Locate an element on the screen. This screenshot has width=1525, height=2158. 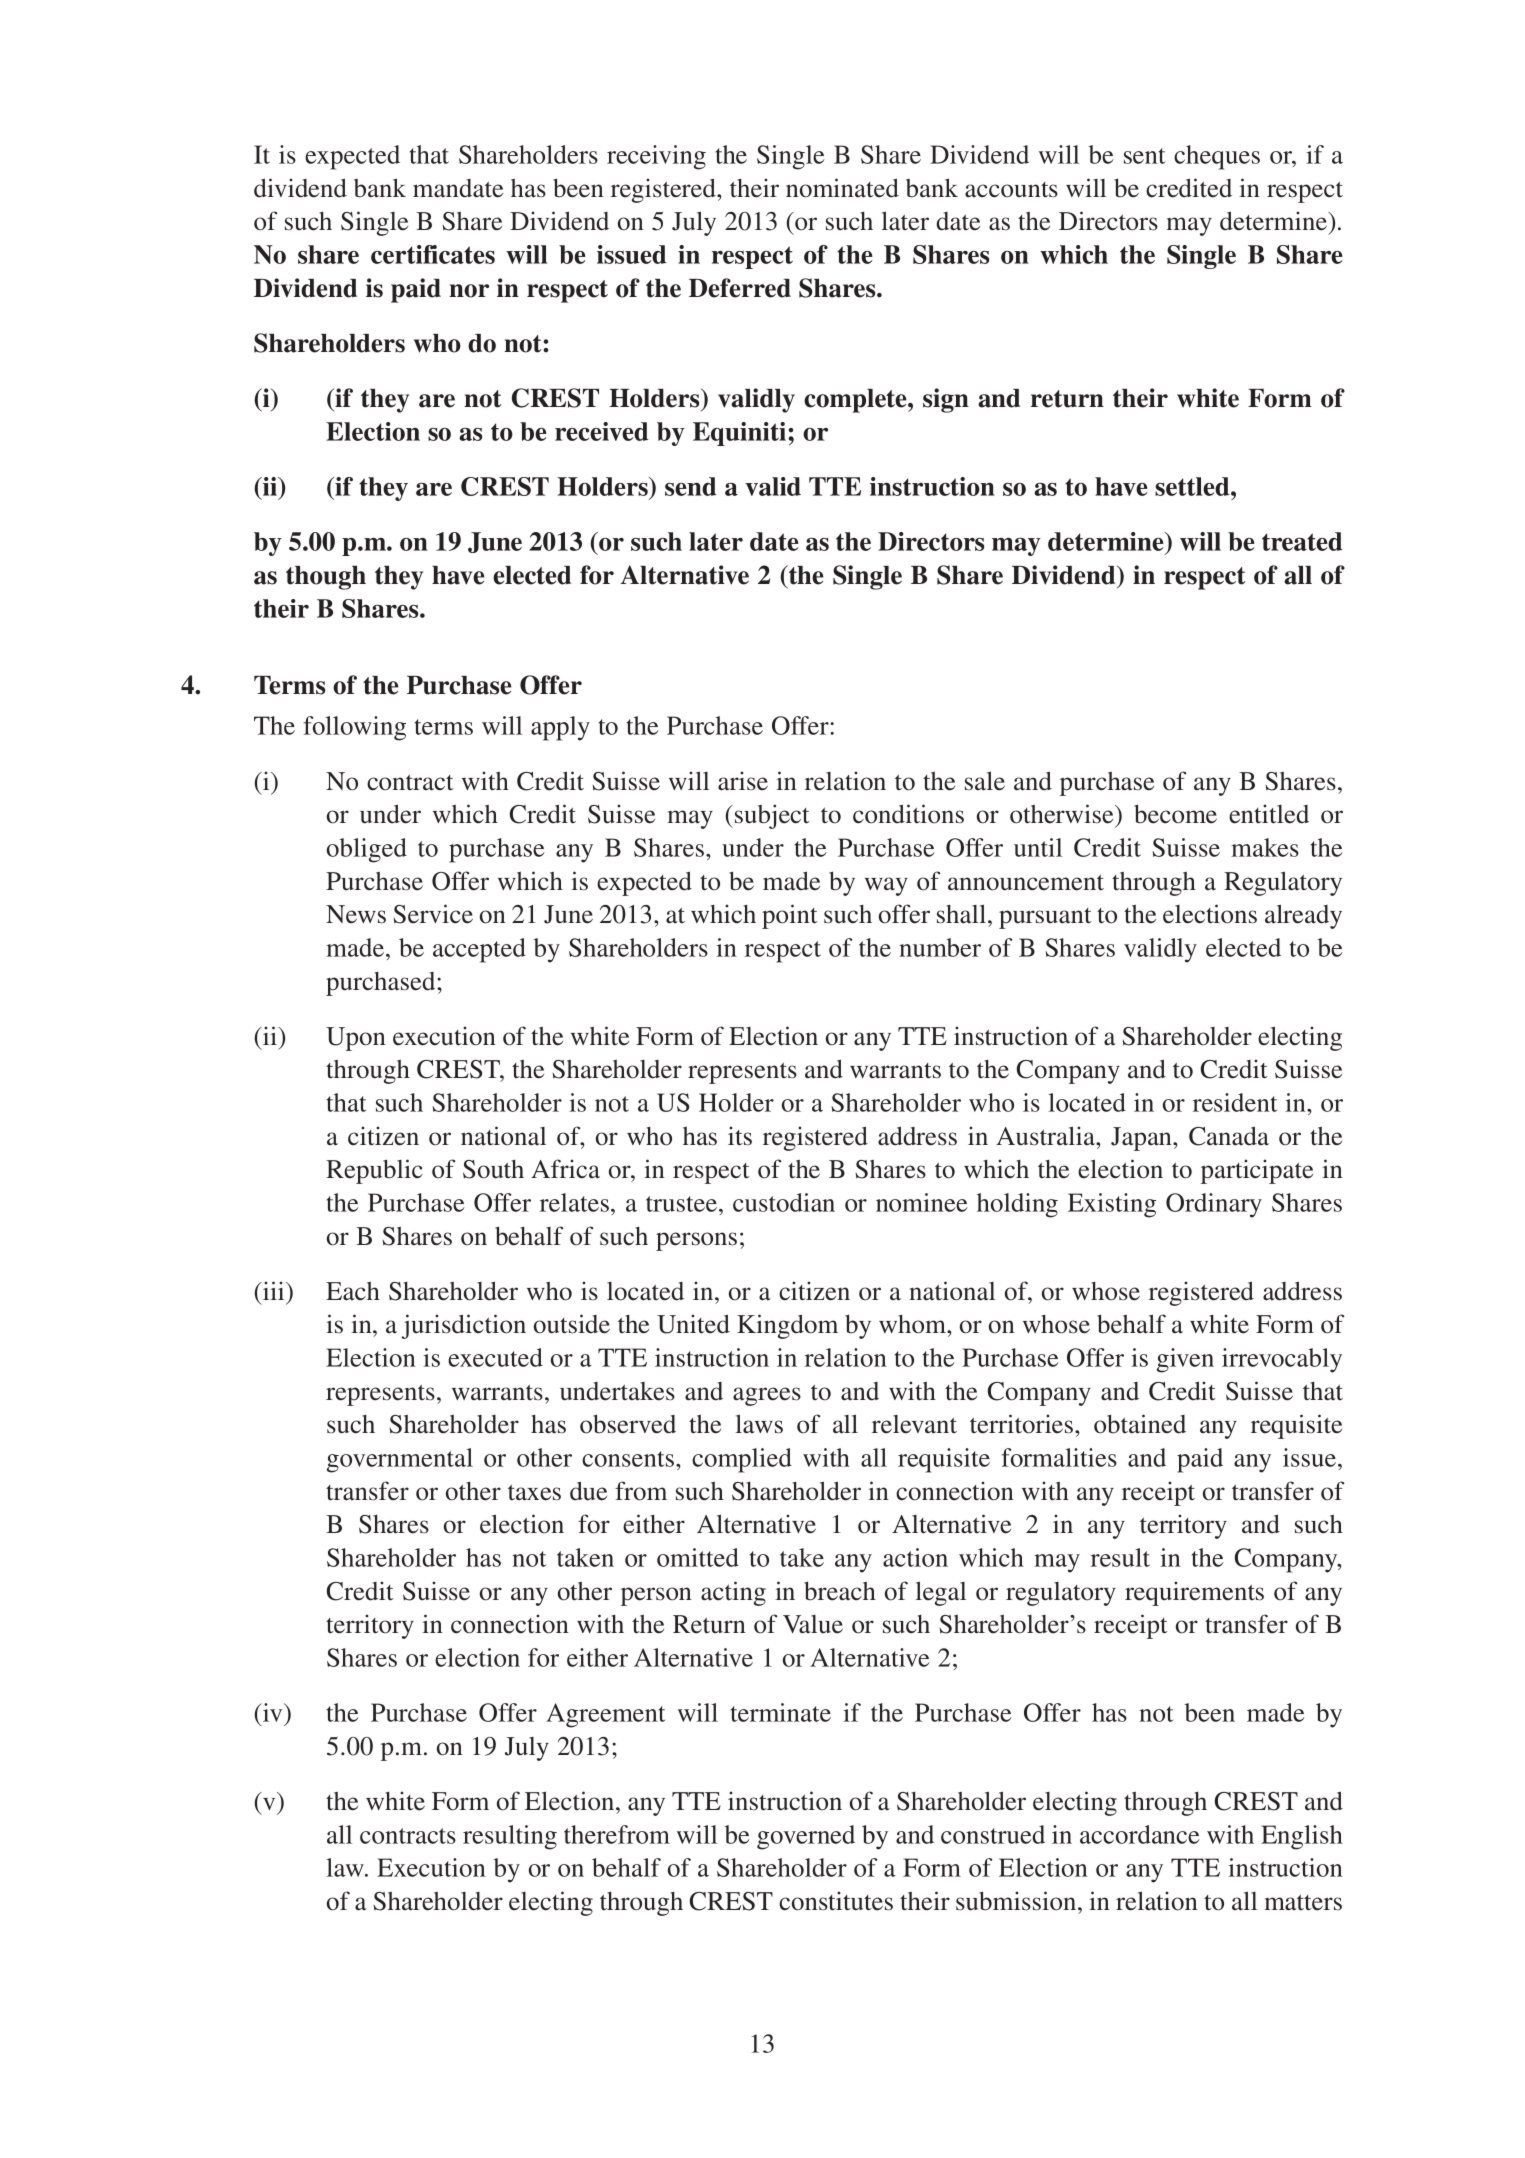
certificates is located at coordinates (433, 254).
